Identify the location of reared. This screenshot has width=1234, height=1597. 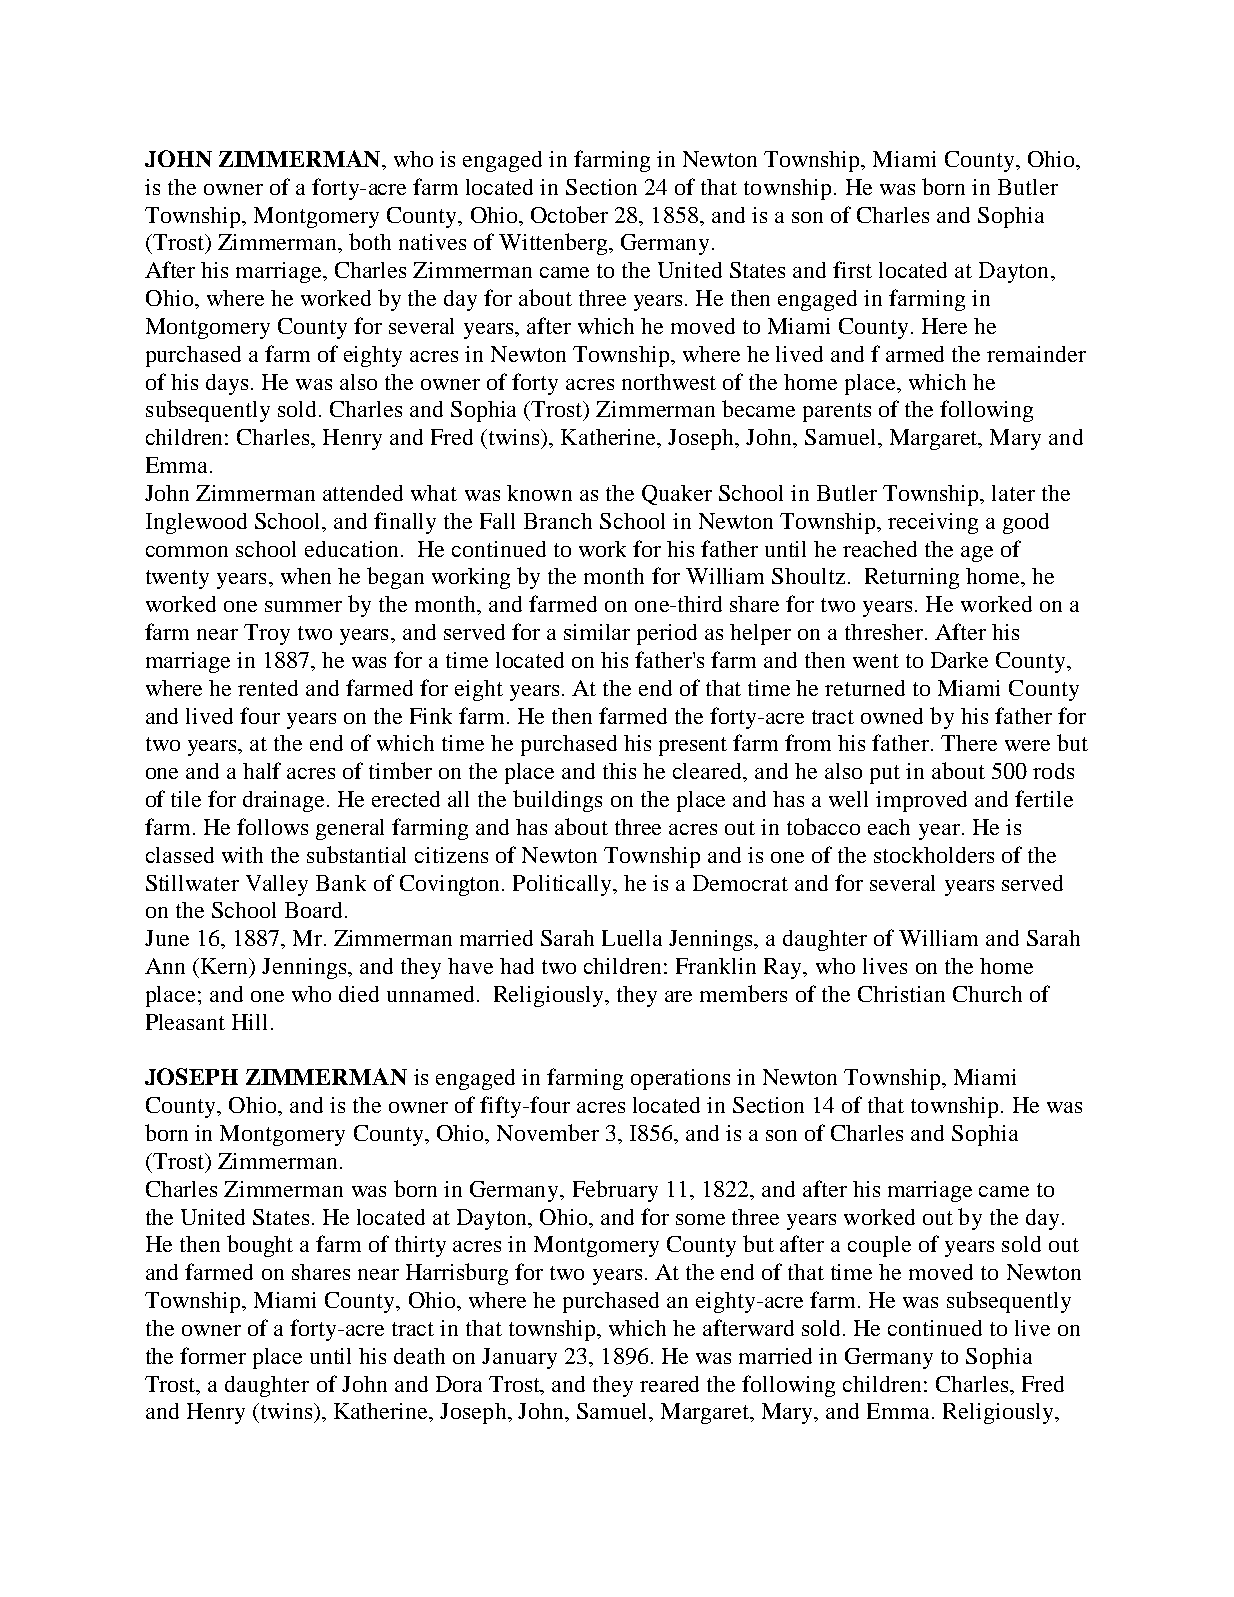
(669, 1384).
